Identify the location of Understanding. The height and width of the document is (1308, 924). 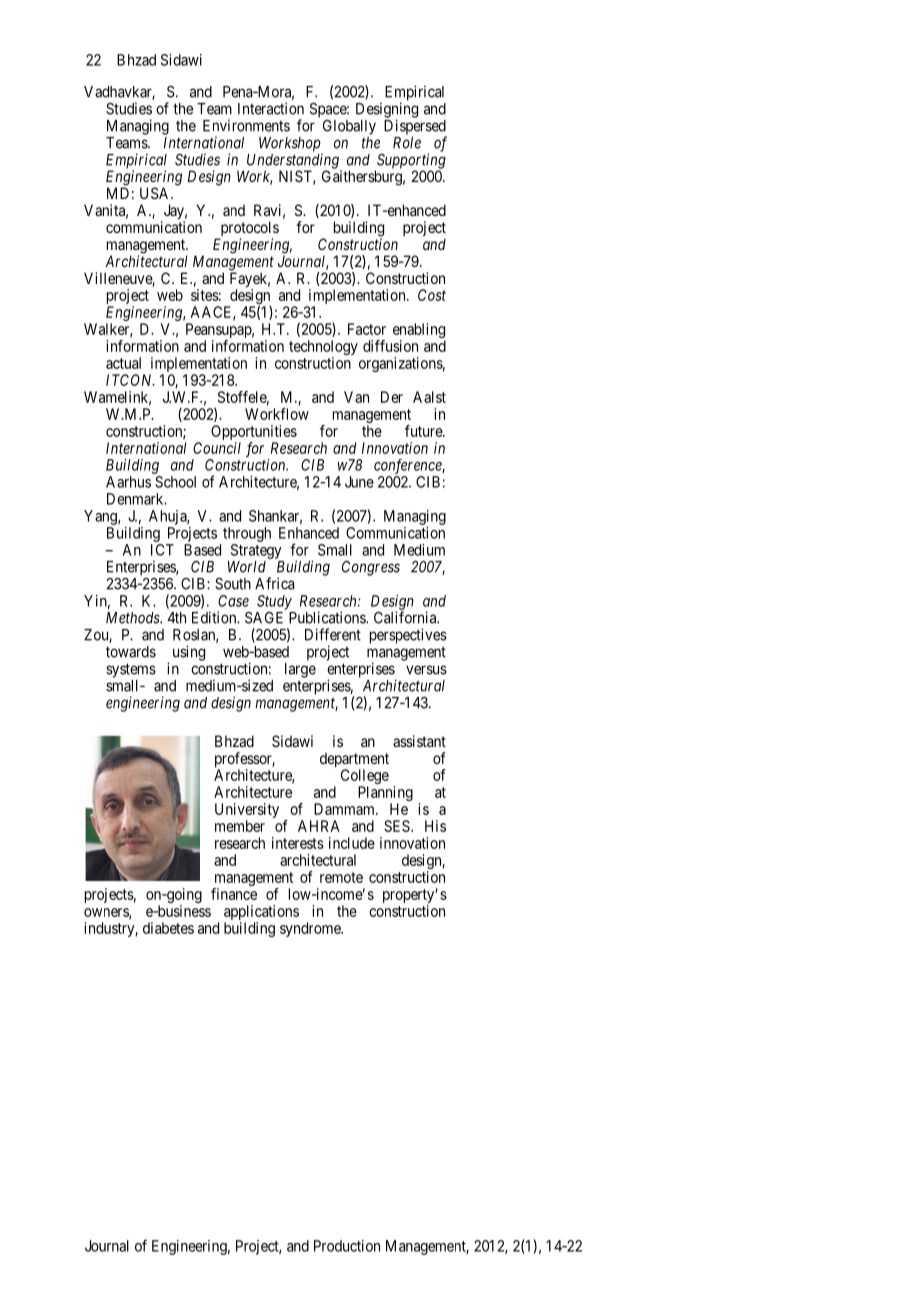
(294, 162).
